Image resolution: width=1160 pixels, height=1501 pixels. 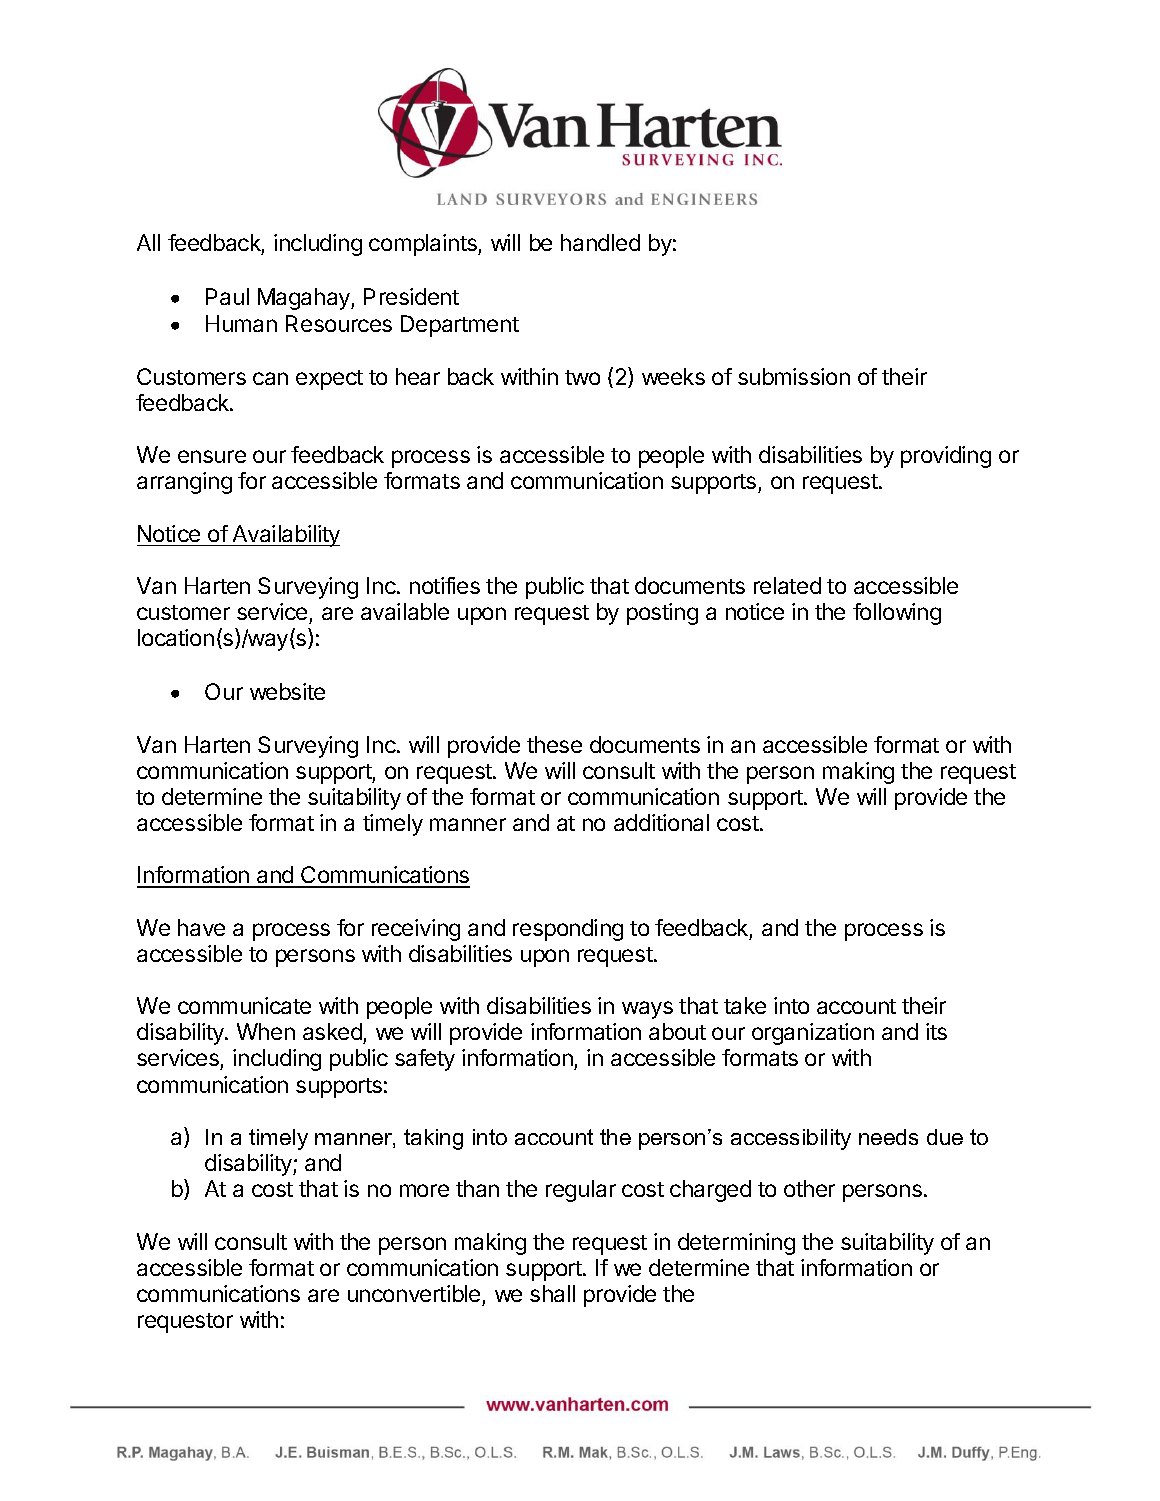 What do you see at coordinates (745, 1005) in the screenshot?
I see `take` at bounding box center [745, 1005].
